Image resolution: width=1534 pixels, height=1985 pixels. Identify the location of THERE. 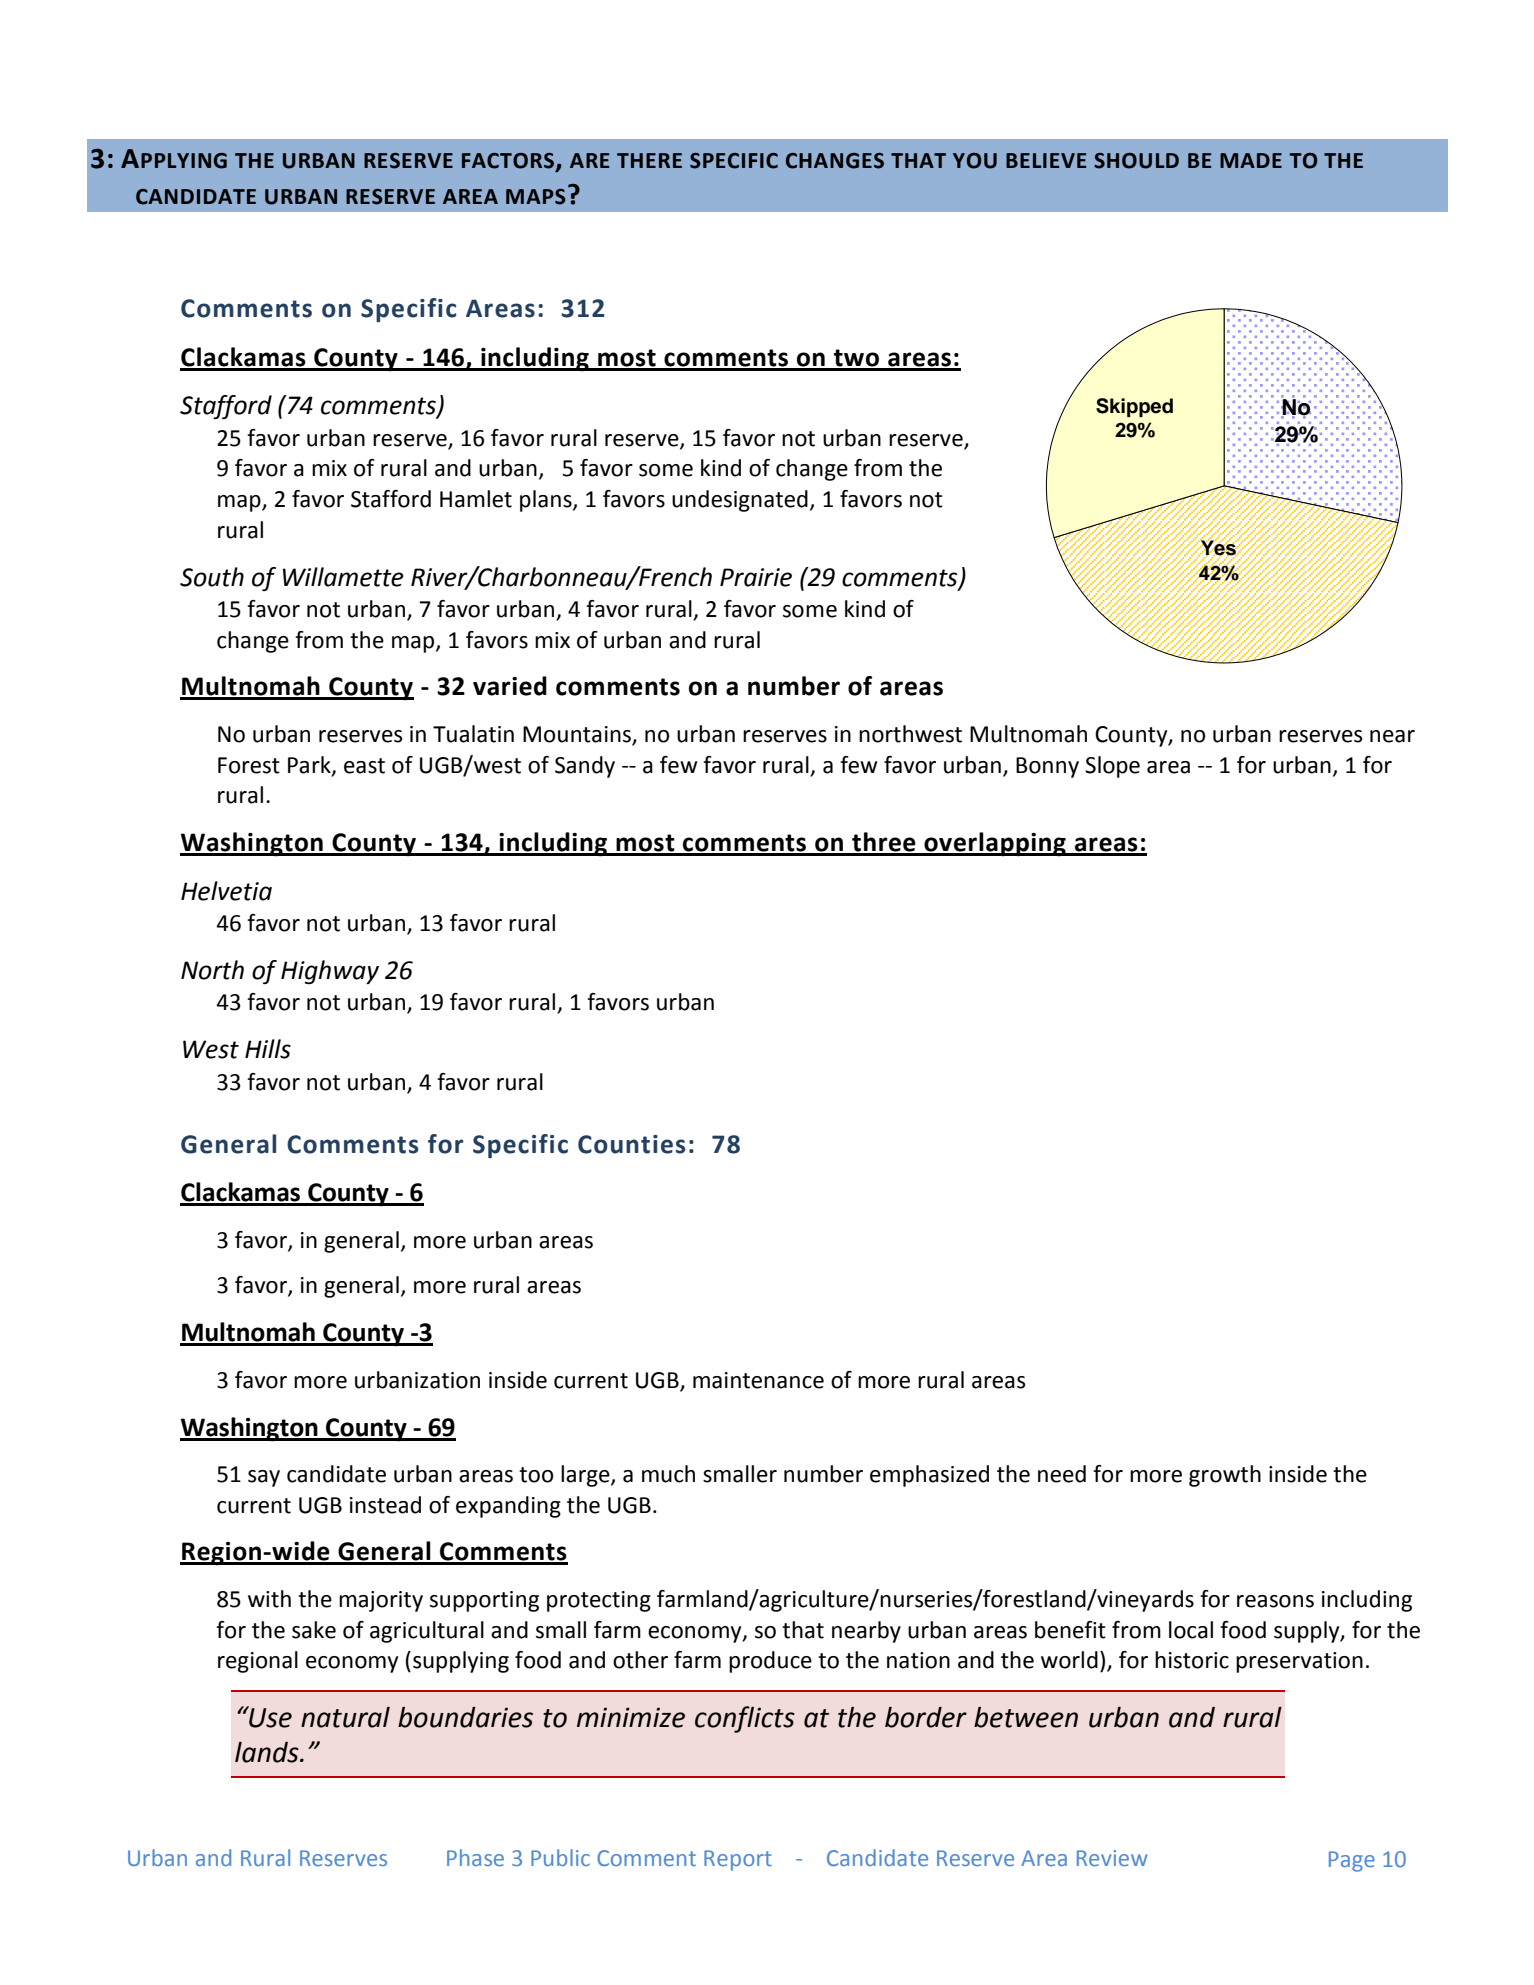
(649, 160).
